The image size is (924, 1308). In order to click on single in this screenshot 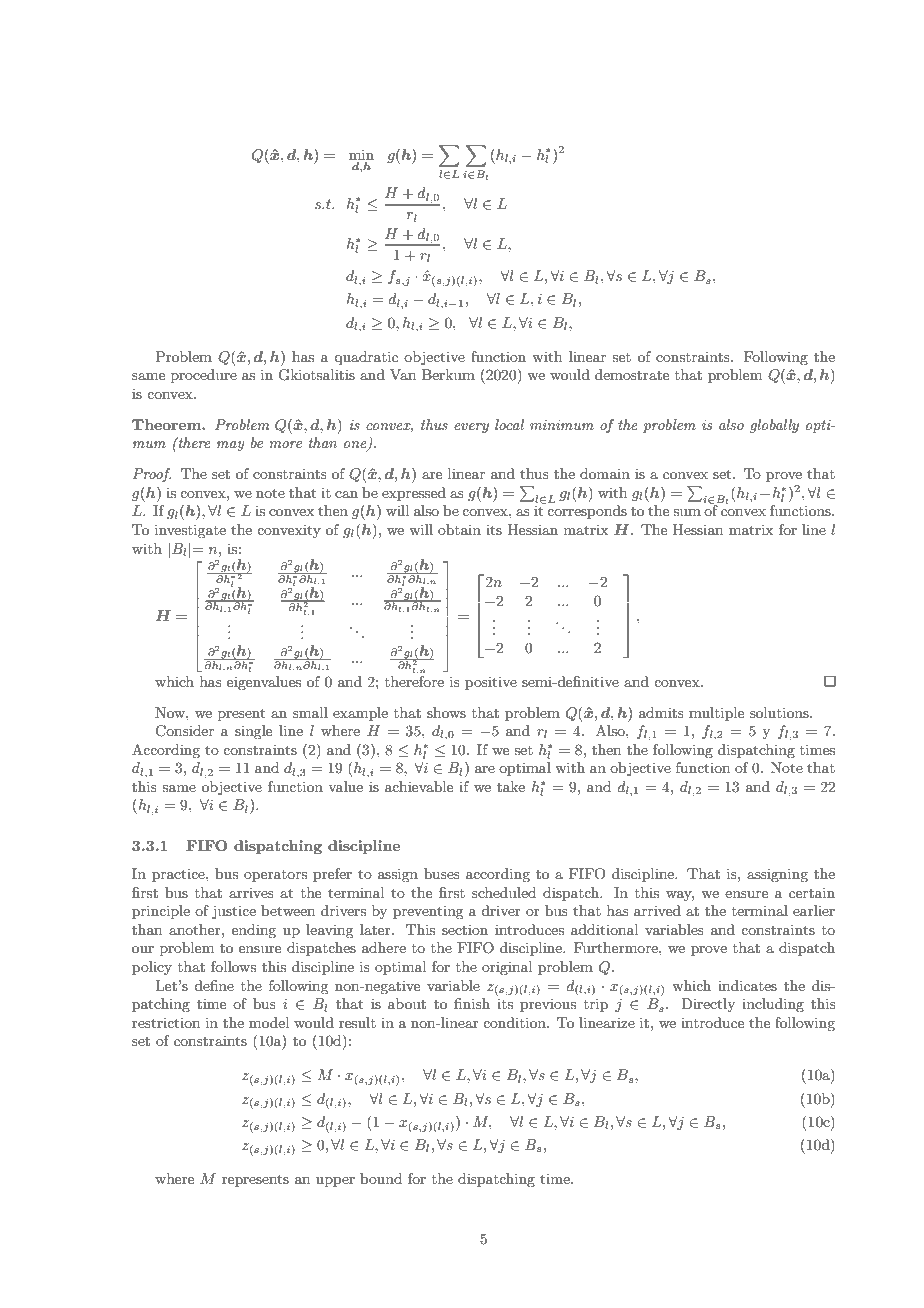, I will do `click(253, 732)`.
